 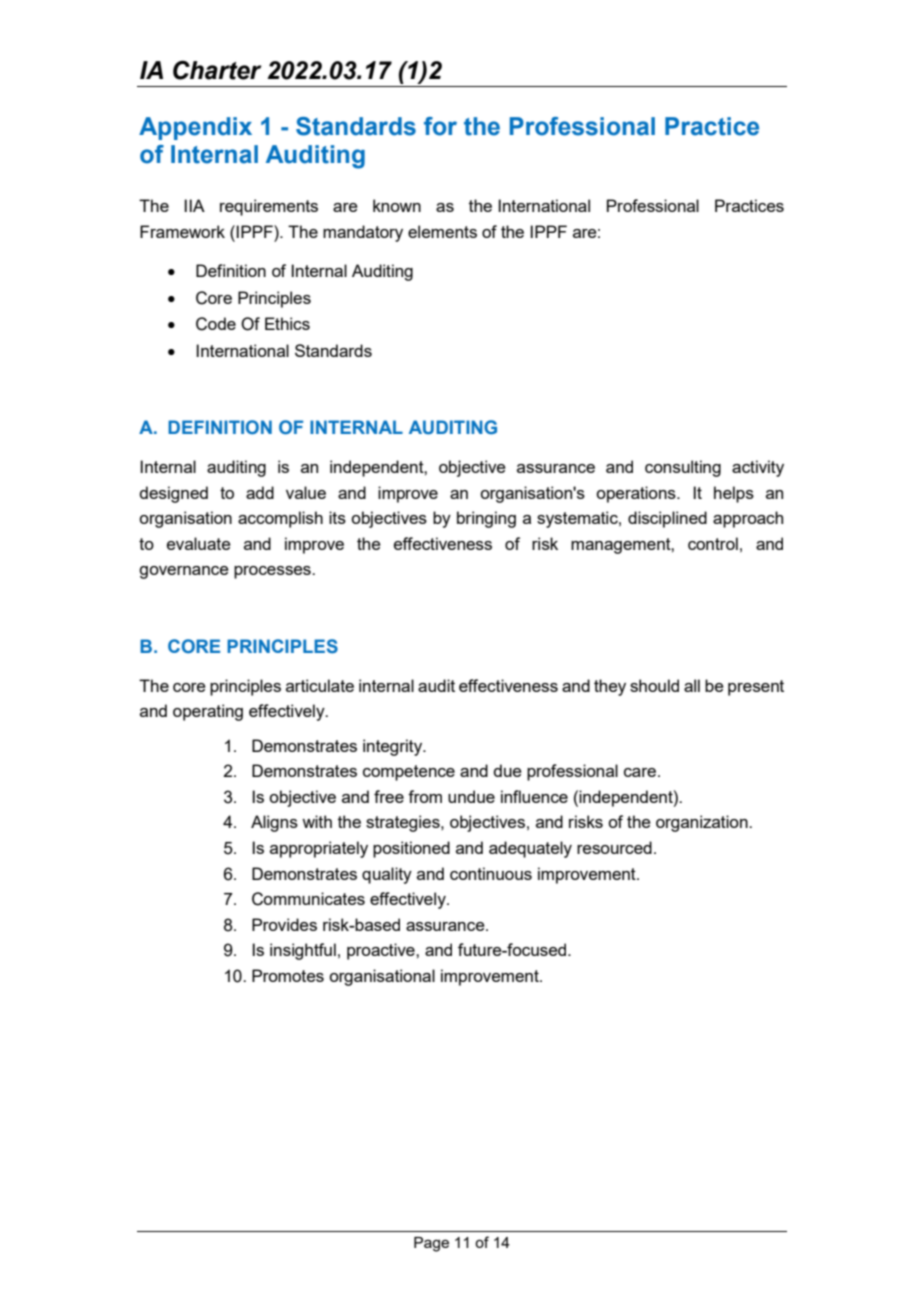 I want to click on proactive, so click(x=382, y=951).
